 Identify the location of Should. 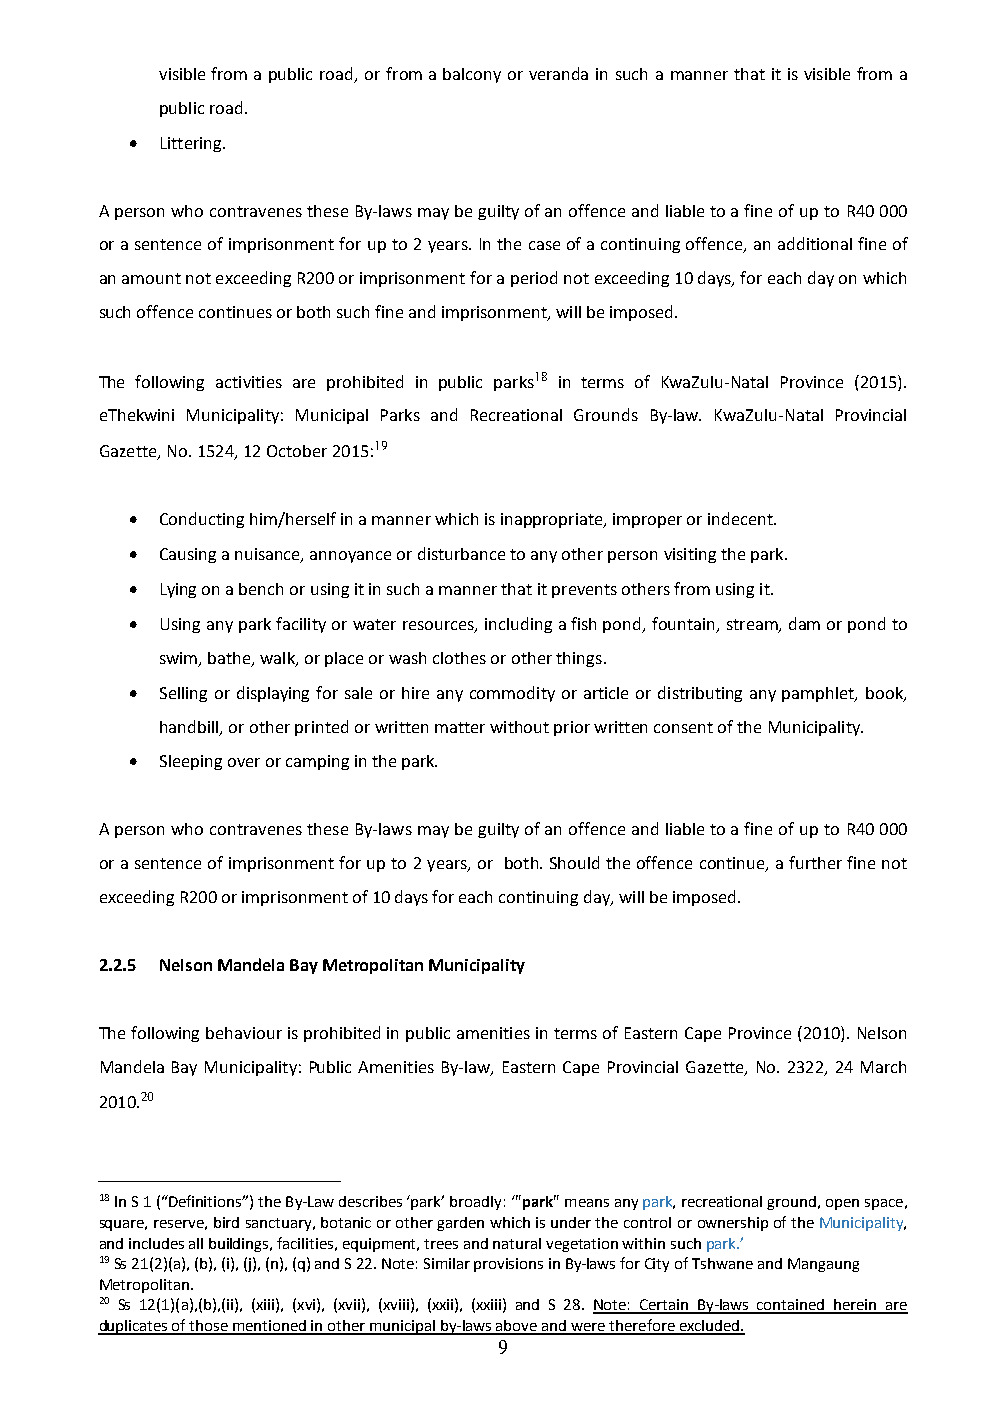
(574, 862).
